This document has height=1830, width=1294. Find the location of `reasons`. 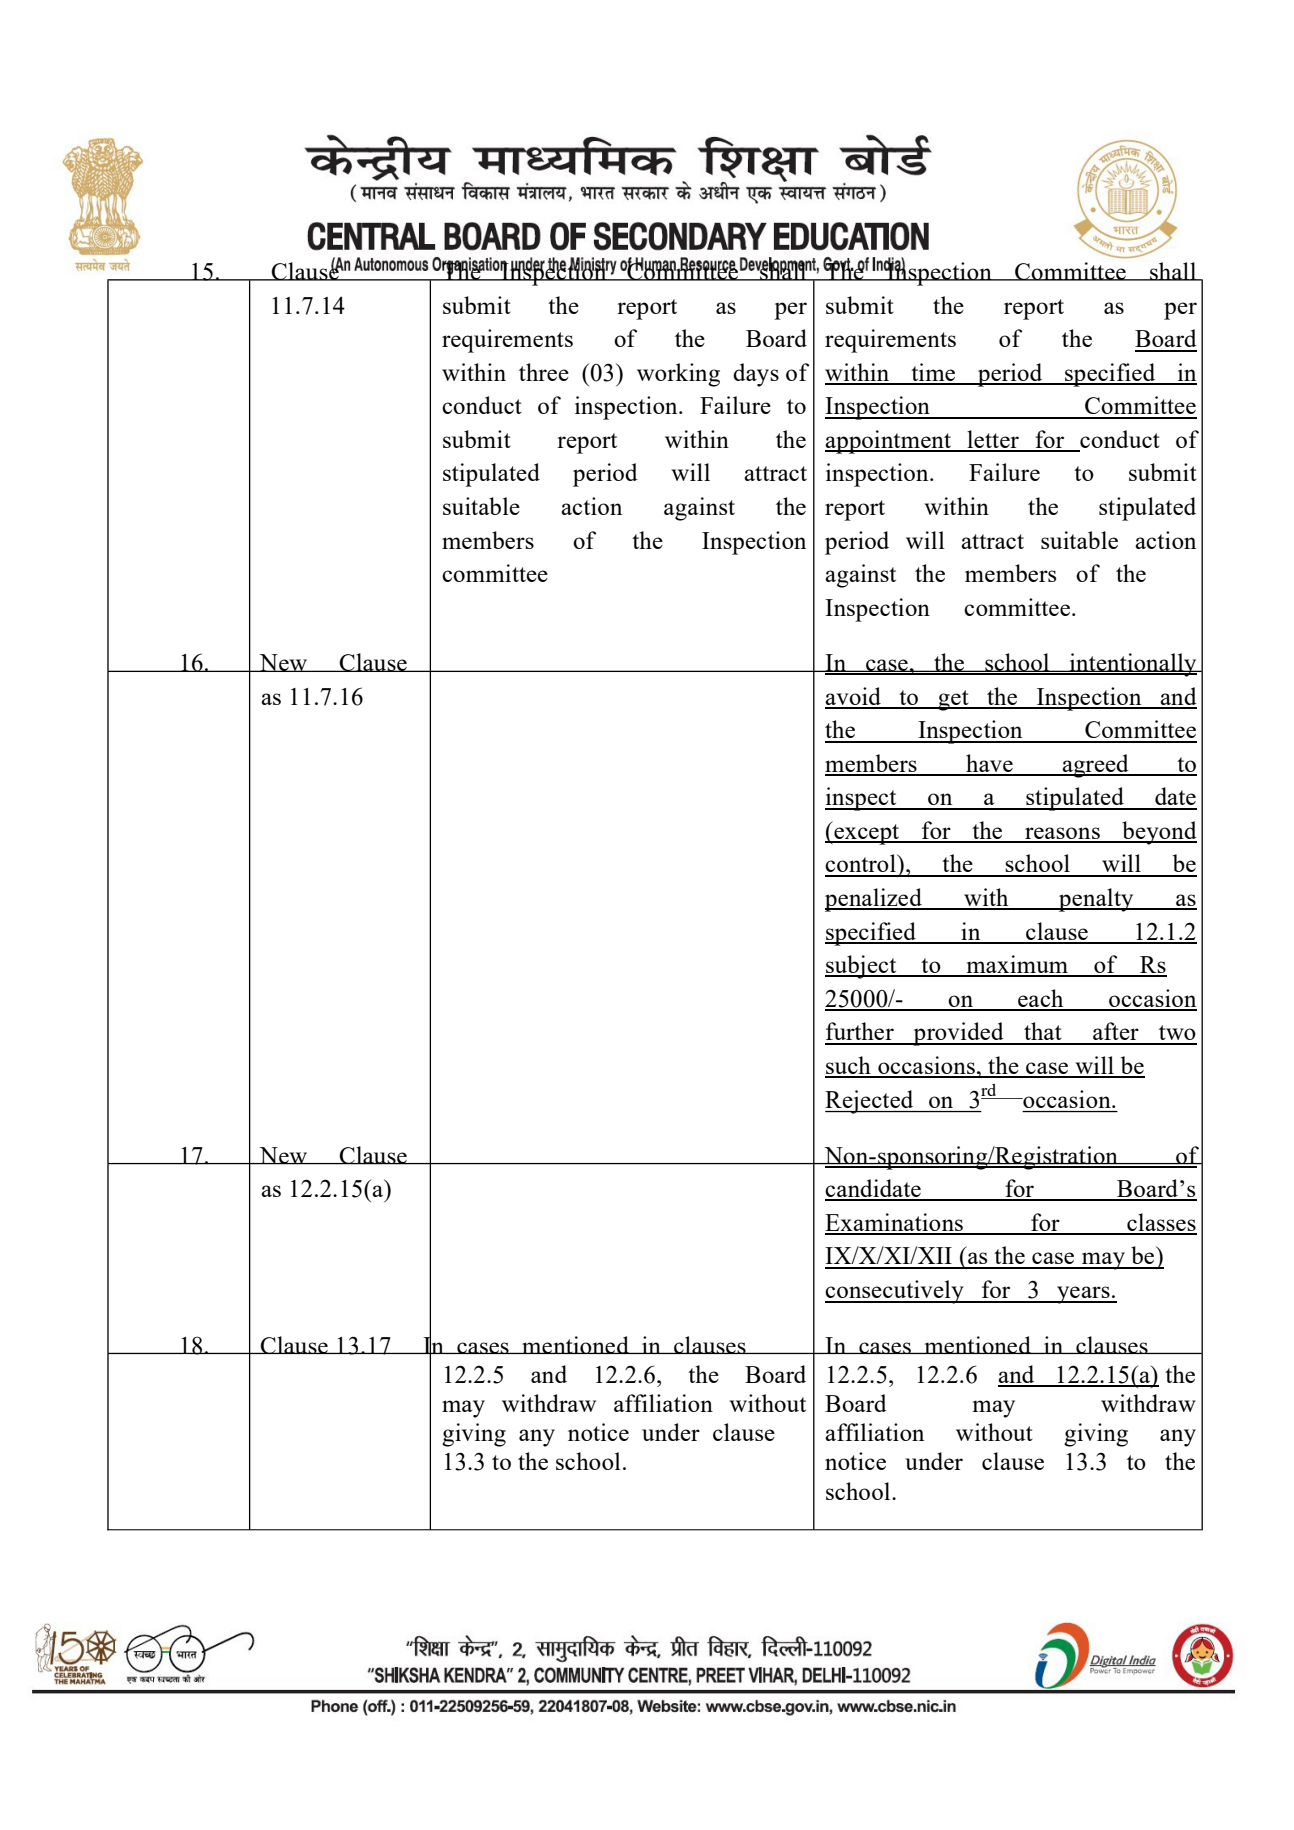

reasons is located at coordinates (1062, 834).
